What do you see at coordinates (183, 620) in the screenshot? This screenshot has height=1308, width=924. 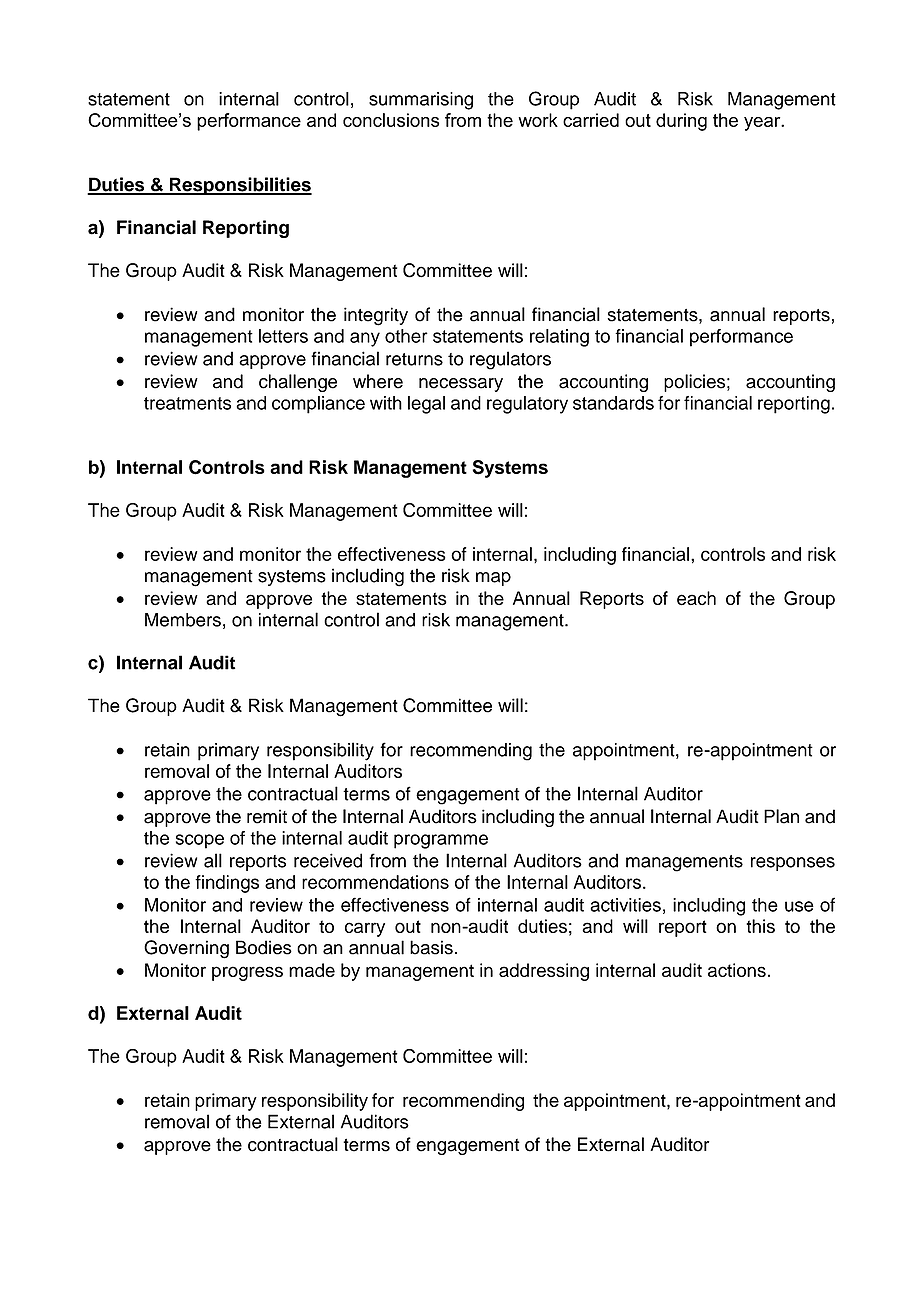 I see `Members` at bounding box center [183, 620].
